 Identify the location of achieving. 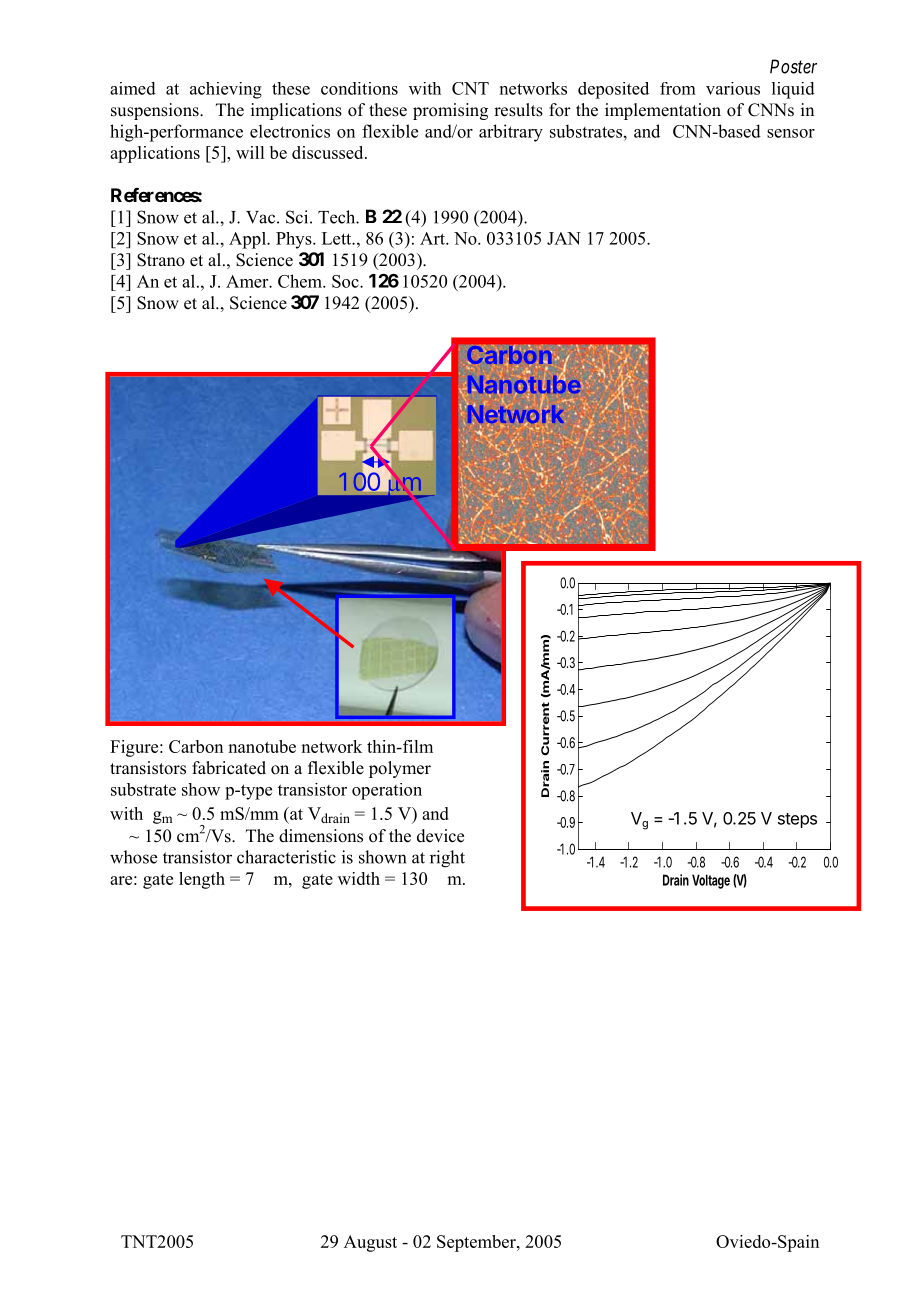
(226, 90).
